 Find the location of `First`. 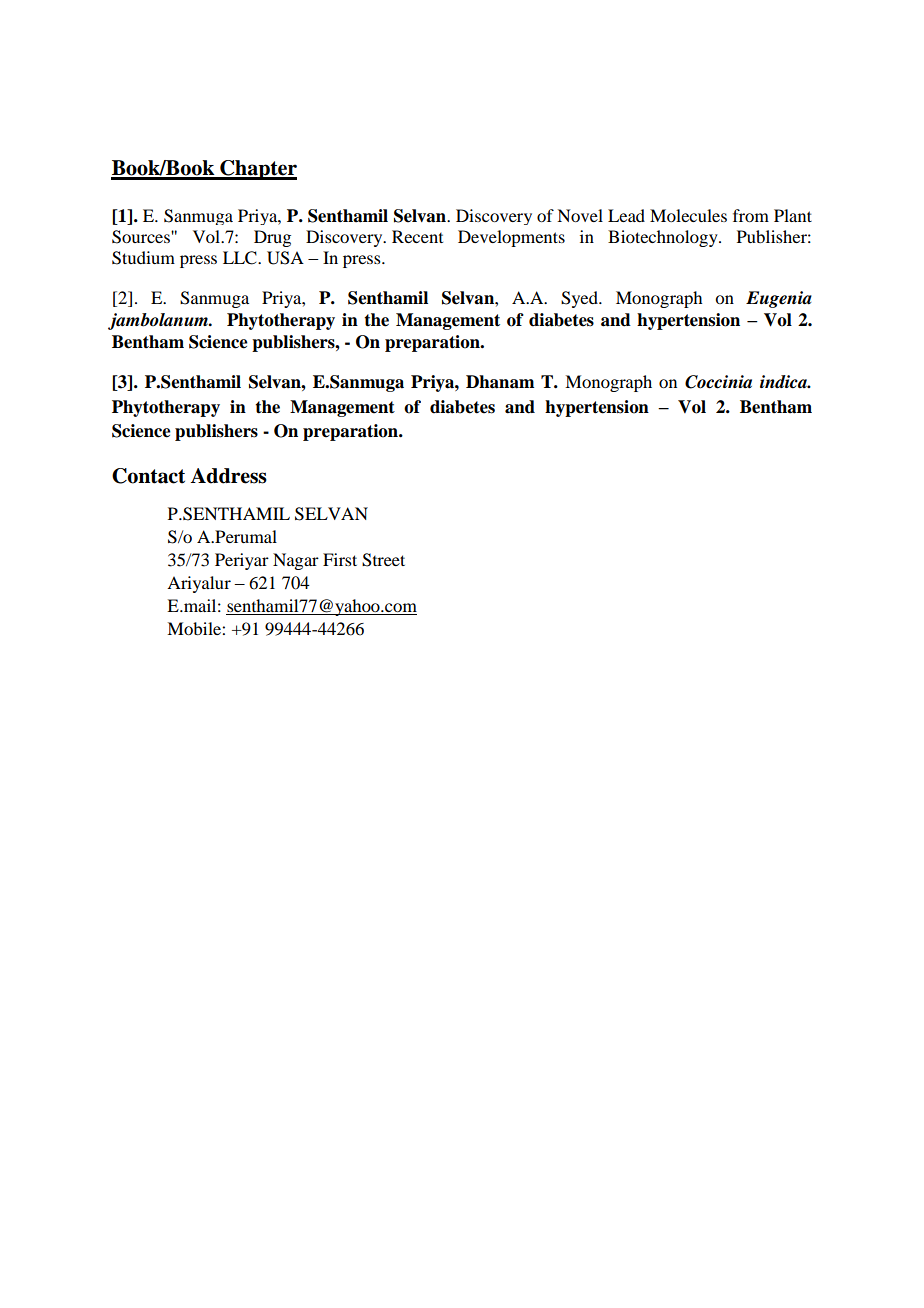

First is located at coordinates (340, 559).
